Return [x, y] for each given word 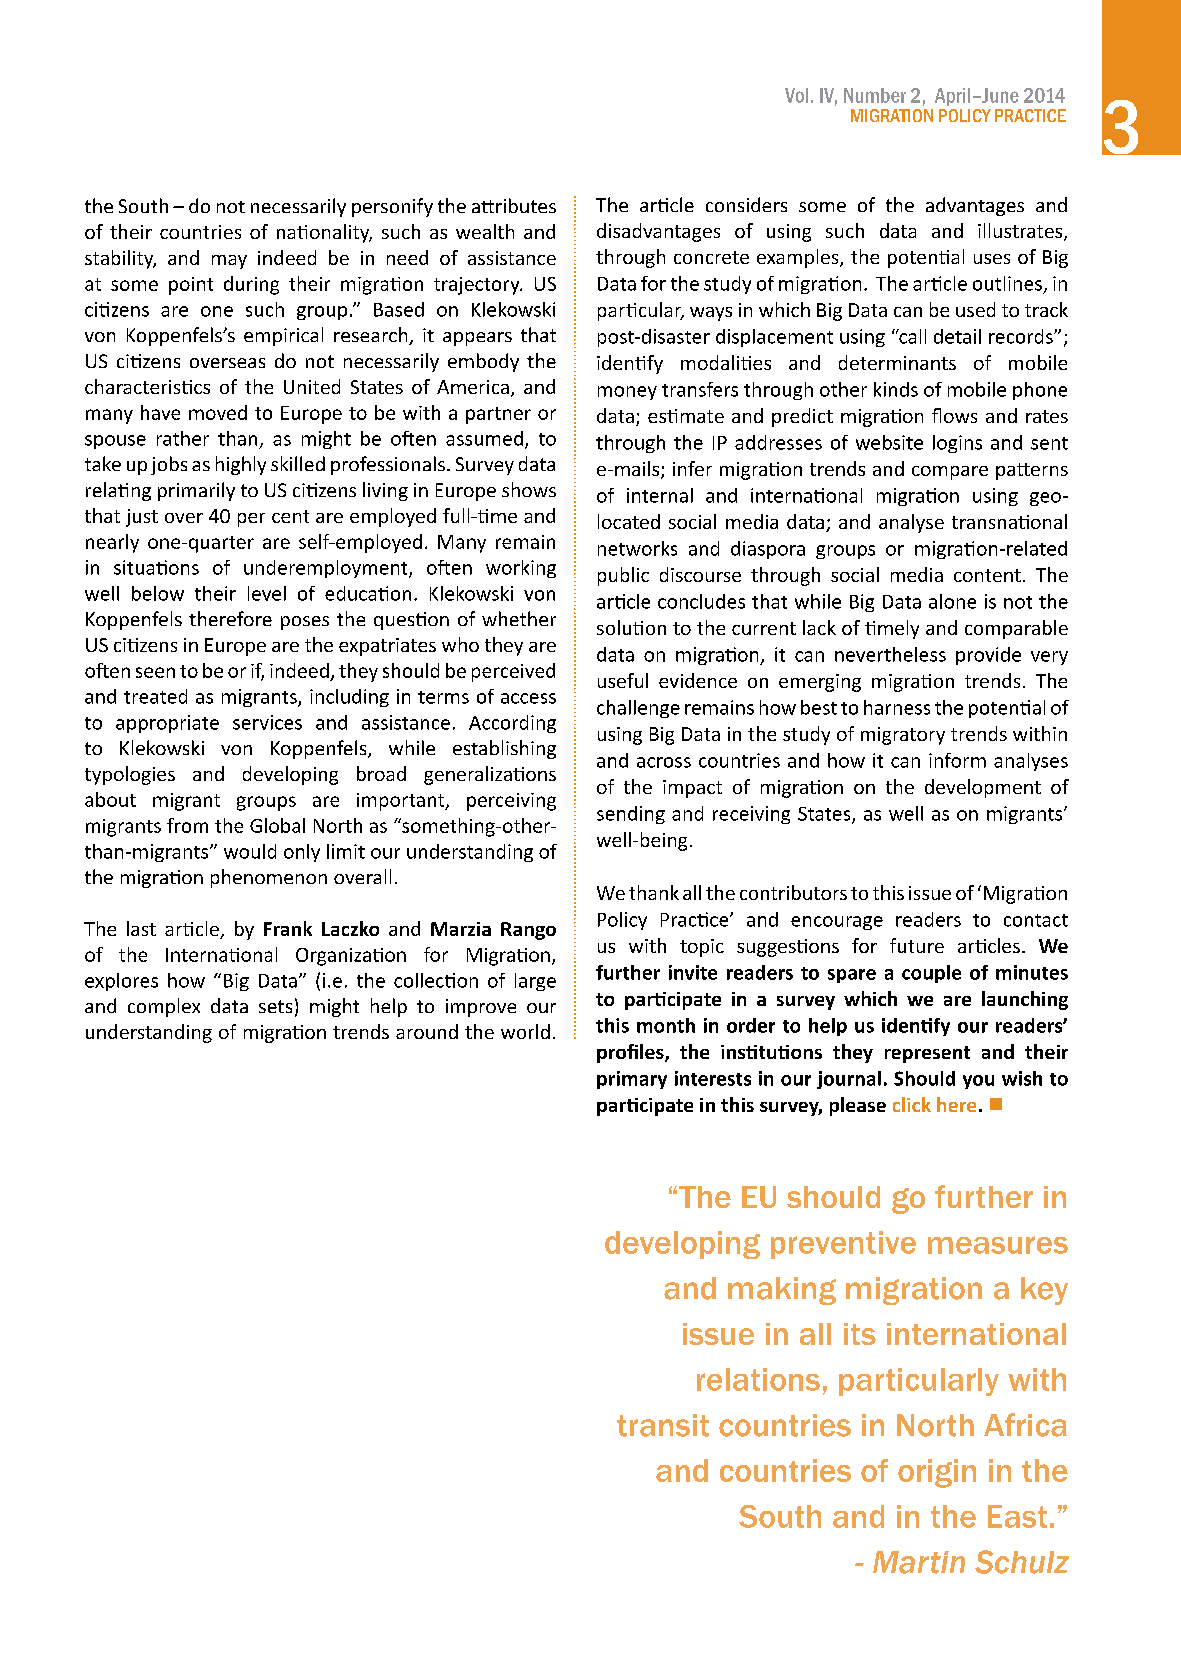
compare [950, 473]
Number [875, 95]
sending [631, 815]
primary [632, 1080]
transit [663, 1425]
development [983, 788]
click [912, 1104]
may [229, 262]
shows [529, 489]
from [187, 825]
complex [164, 1007]
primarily [196, 491]
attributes [514, 205]
